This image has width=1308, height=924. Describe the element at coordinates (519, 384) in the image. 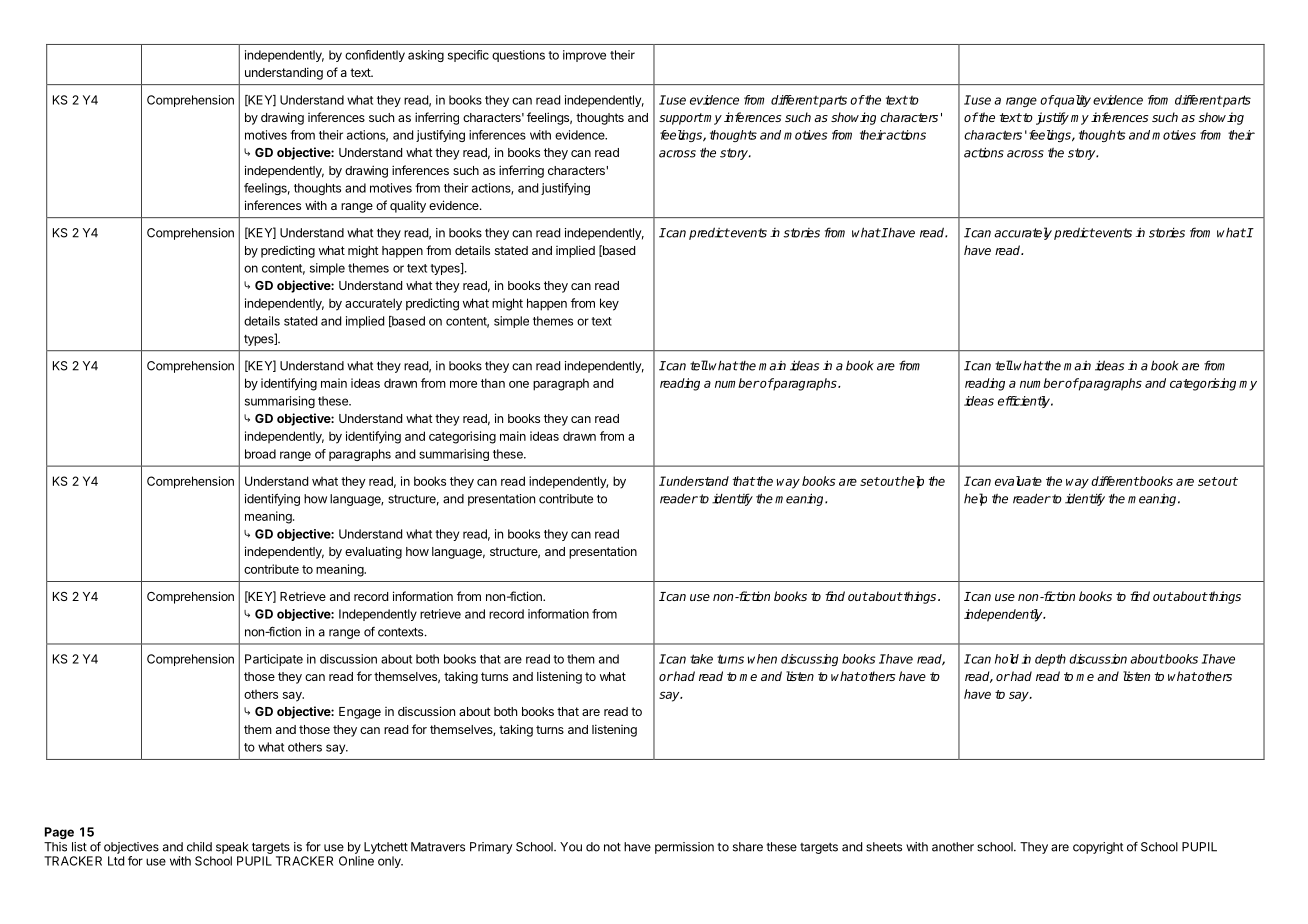

I see `one` at that location.
